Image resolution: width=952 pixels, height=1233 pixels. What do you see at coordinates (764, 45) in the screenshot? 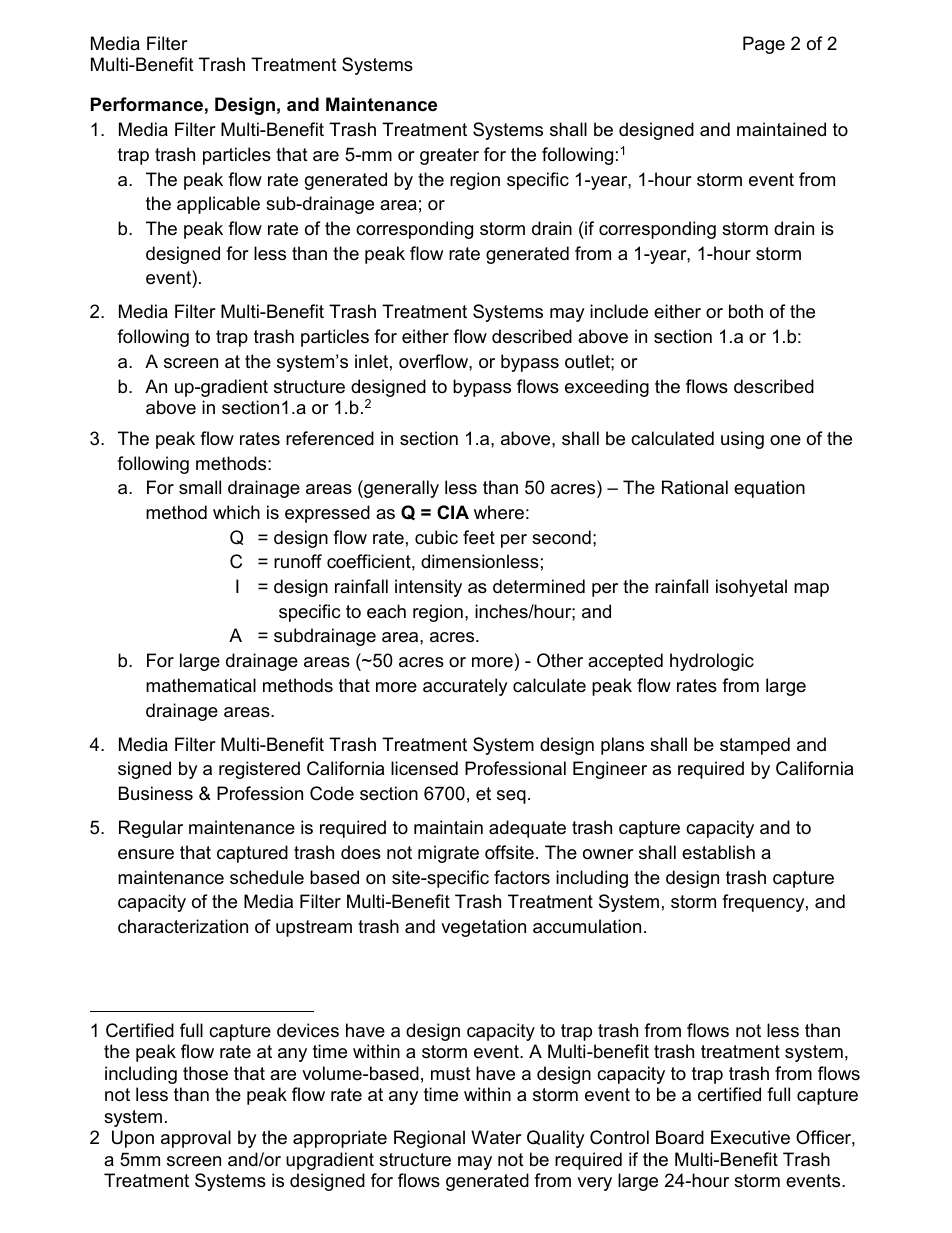
I see `Page` at bounding box center [764, 45].
